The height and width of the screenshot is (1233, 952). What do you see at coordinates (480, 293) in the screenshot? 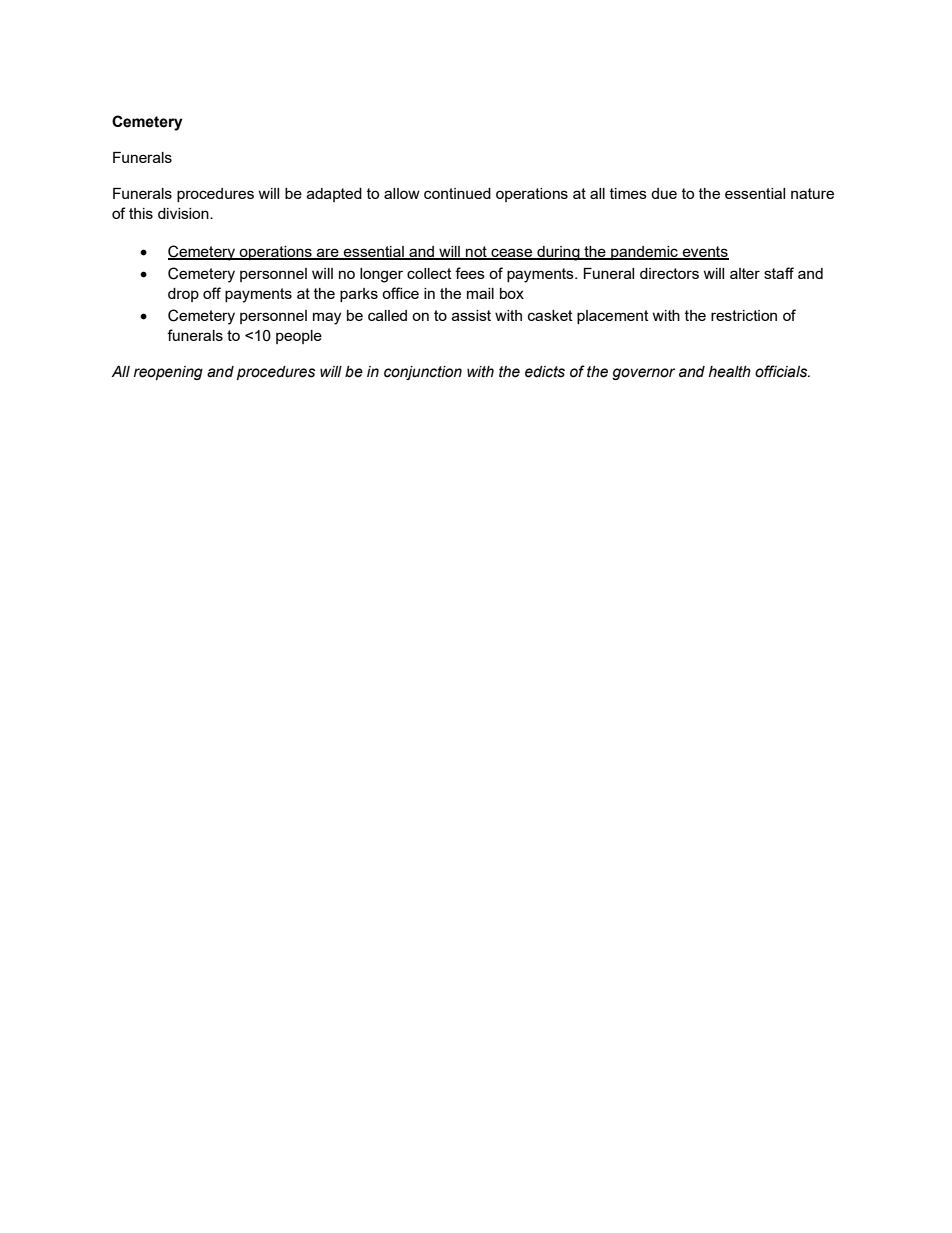
I see `mail` at bounding box center [480, 293].
